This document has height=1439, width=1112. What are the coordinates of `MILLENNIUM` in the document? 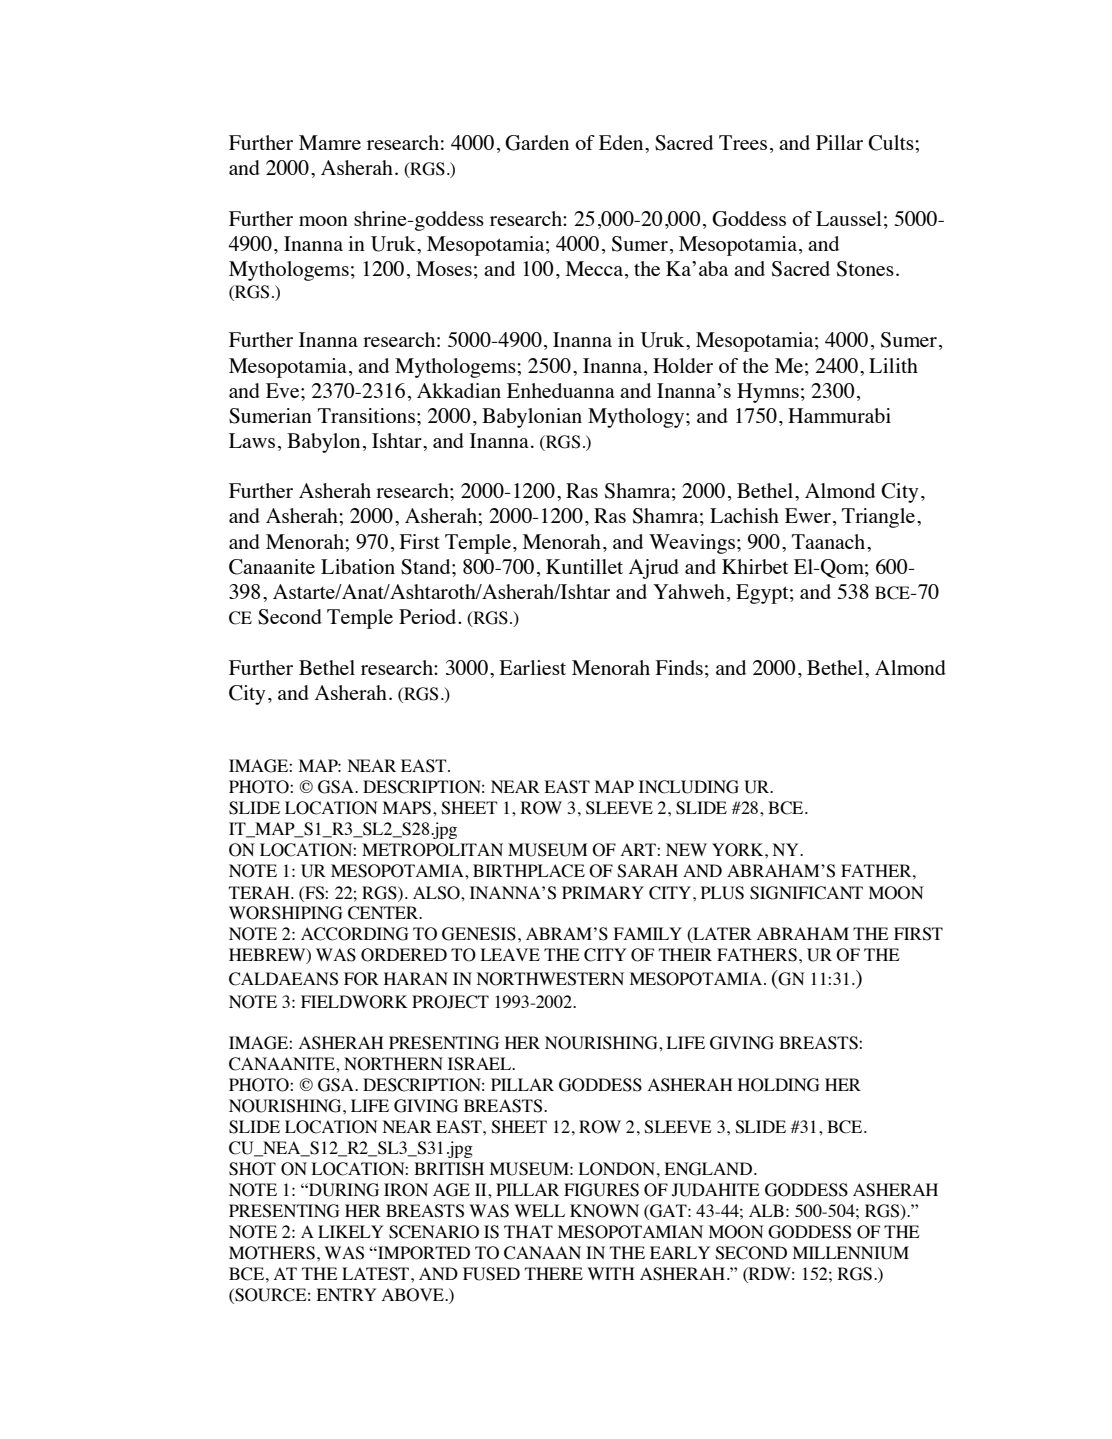 It's located at (851, 1253).
